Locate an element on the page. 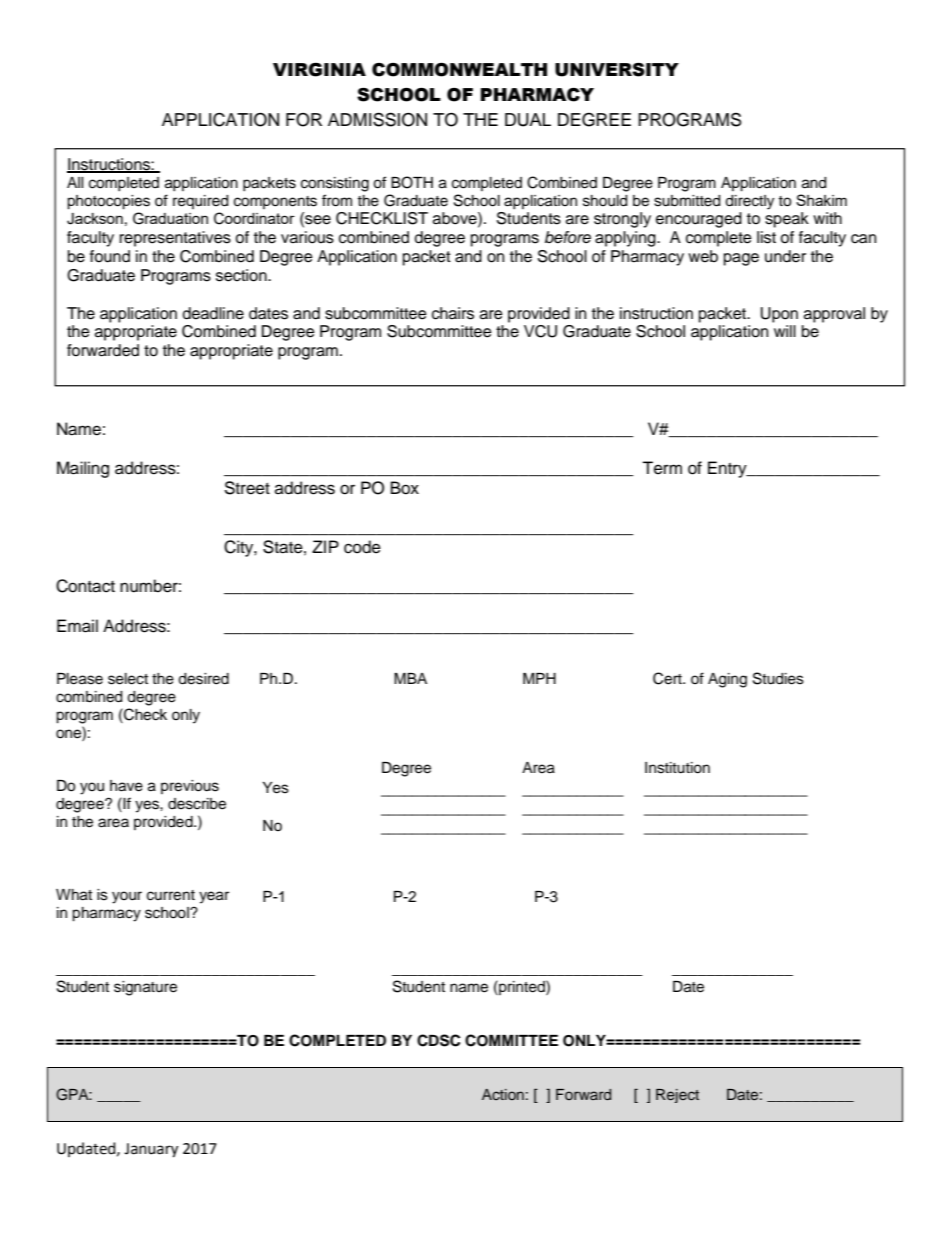 The height and width of the document is (1233, 952). COMMONWEALTH is located at coordinates (459, 70).
